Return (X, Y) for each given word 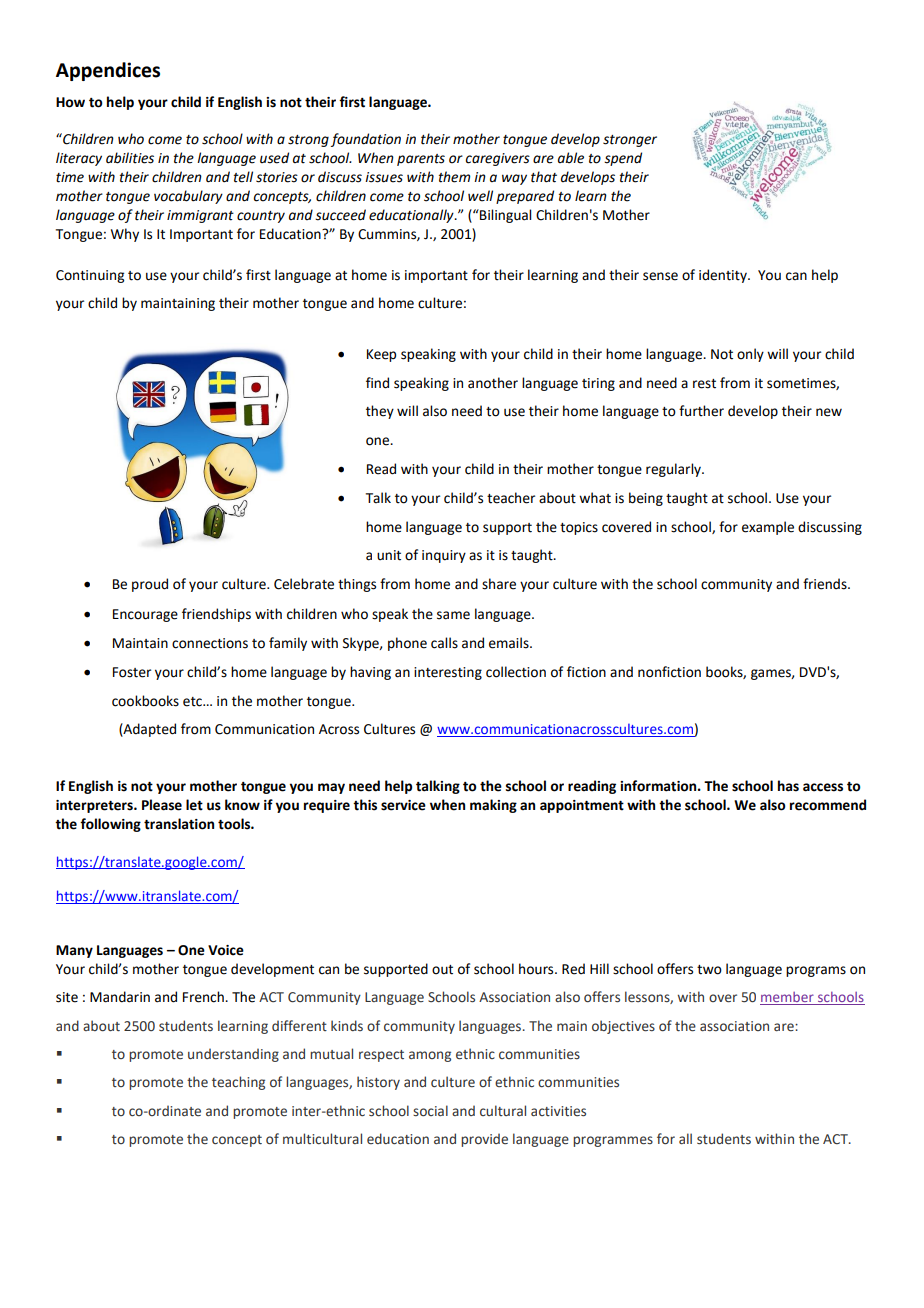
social (430, 1110)
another (493, 383)
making (493, 806)
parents (421, 160)
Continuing (90, 276)
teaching (238, 1083)
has (788, 786)
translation (179, 824)
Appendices (108, 71)
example (768, 528)
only (750, 355)
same (453, 615)
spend (623, 159)
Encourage (145, 615)
